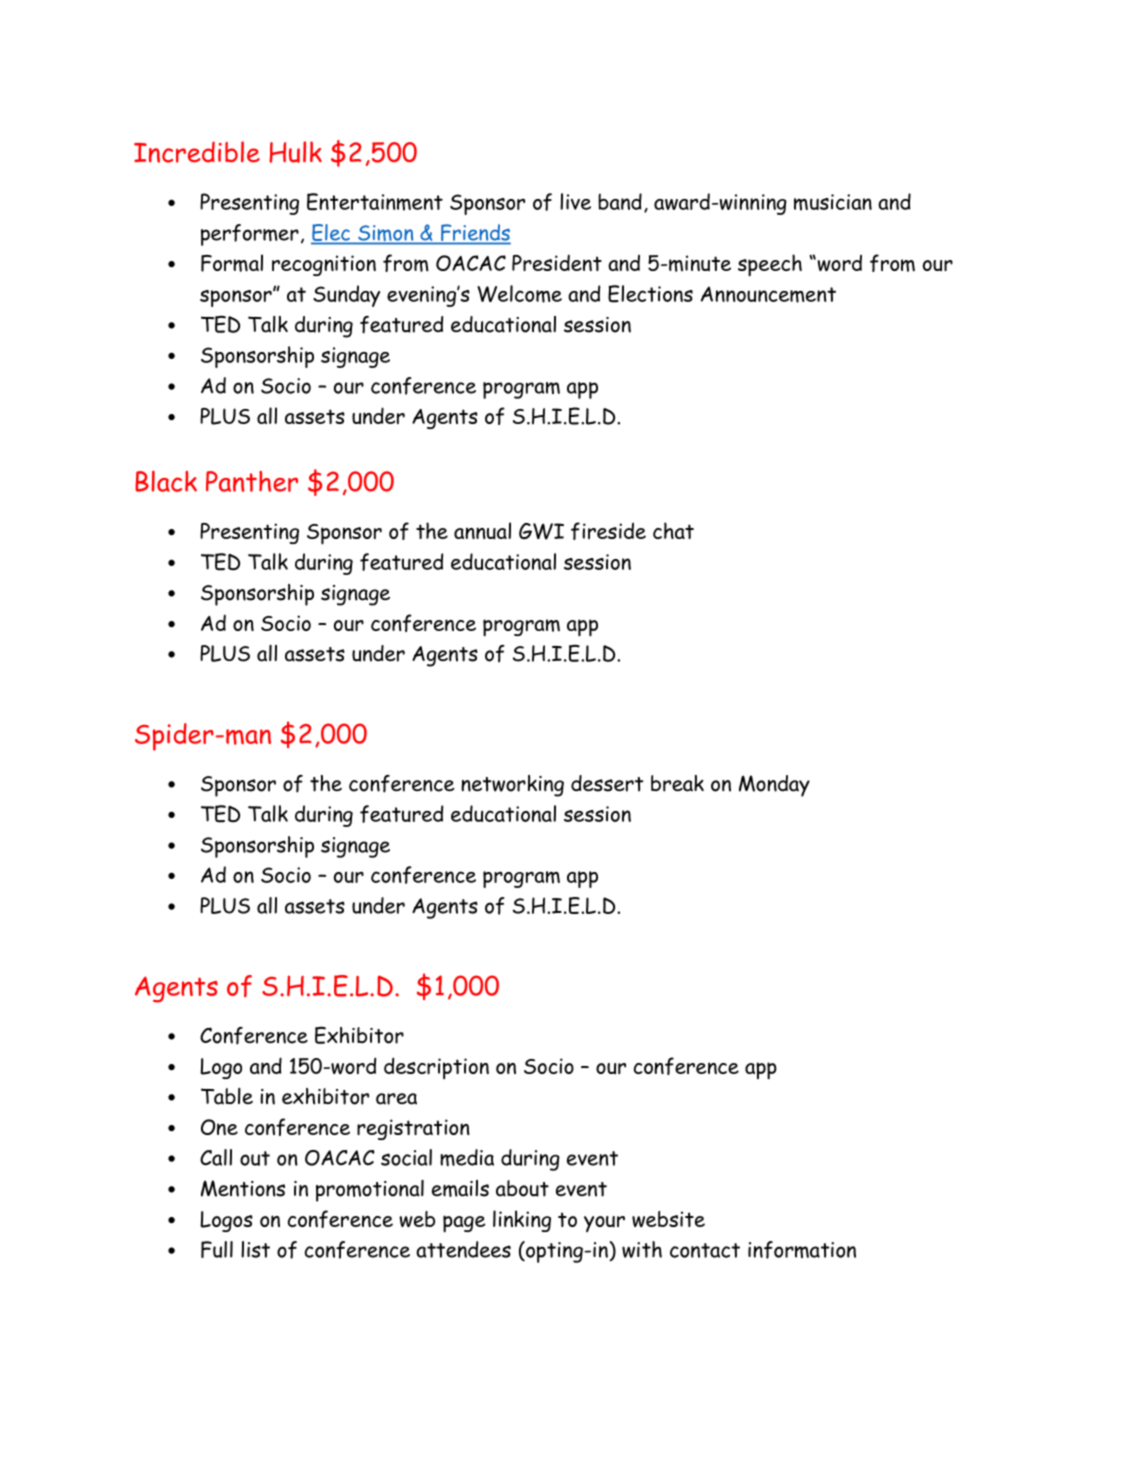 This document has height=1465, width=1132. I want to click on website, so click(668, 1219).
